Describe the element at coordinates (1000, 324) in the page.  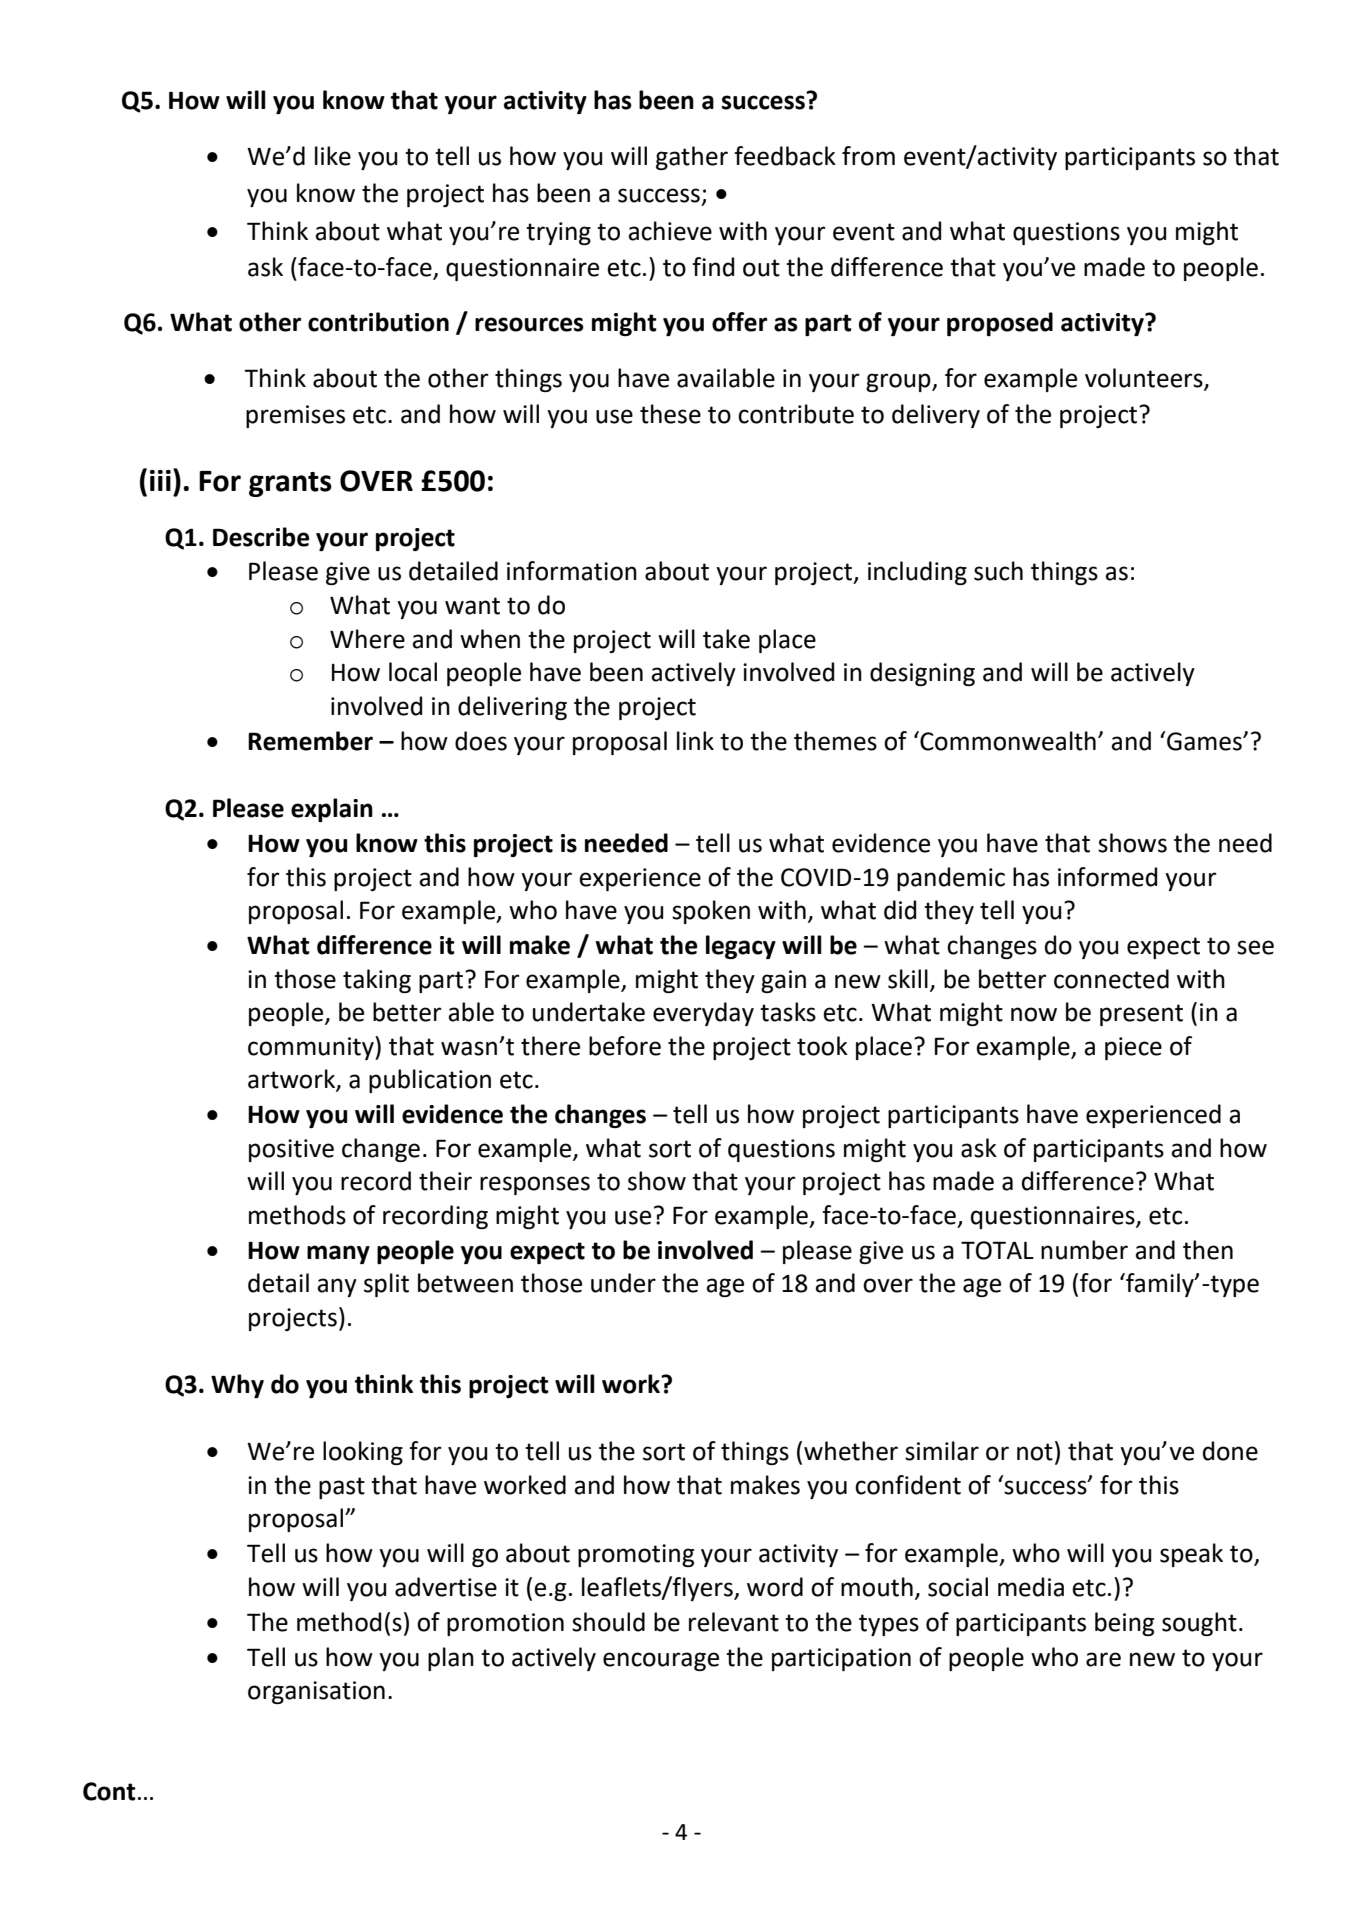
I see `proposed` at that location.
